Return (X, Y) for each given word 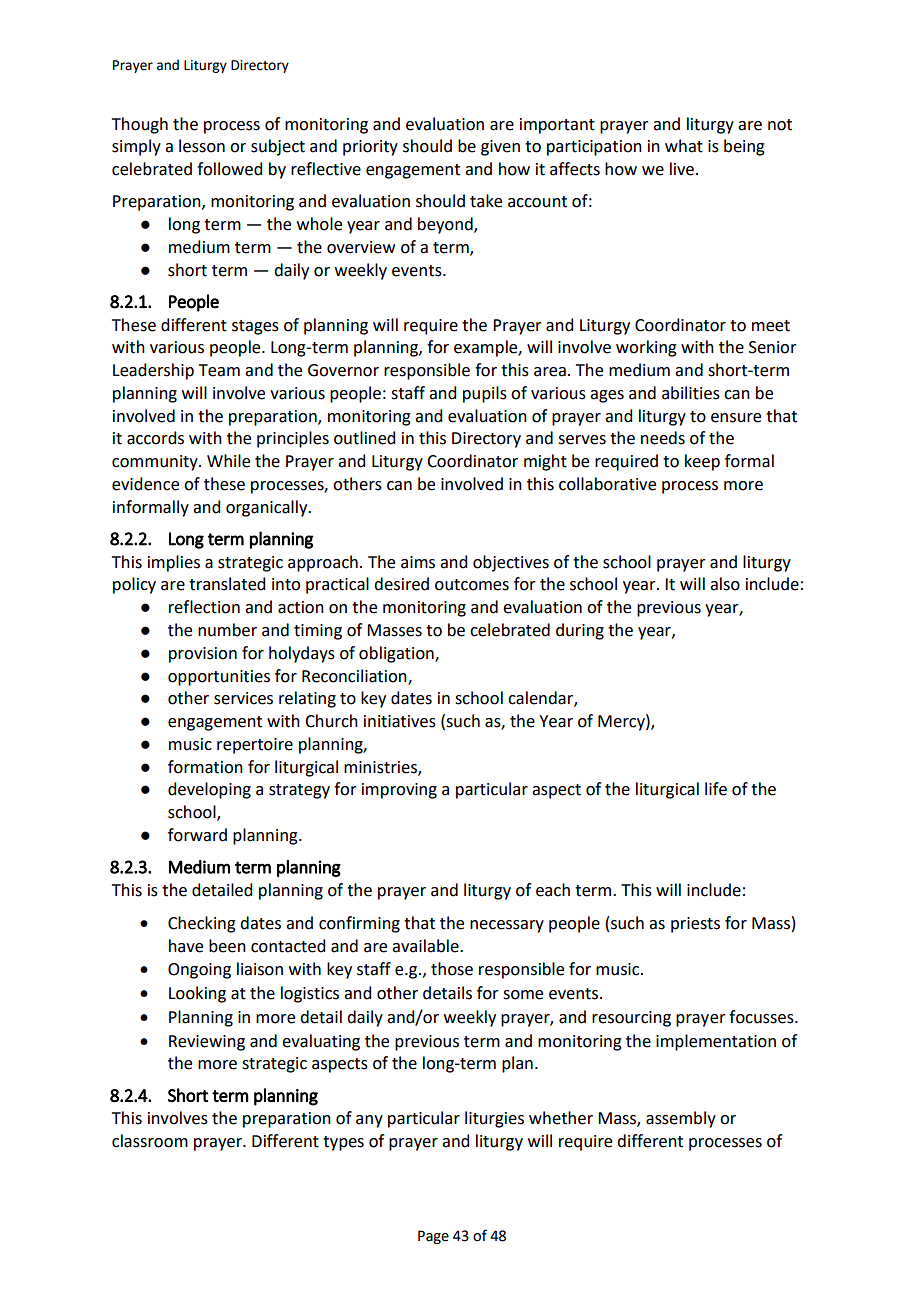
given (500, 148)
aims (418, 562)
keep (702, 462)
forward (197, 835)
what (684, 146)
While (228, 461)
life (716, 789)
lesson (202, 146)
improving (399, 791)
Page (433, 1237)
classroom (150, 1141)
